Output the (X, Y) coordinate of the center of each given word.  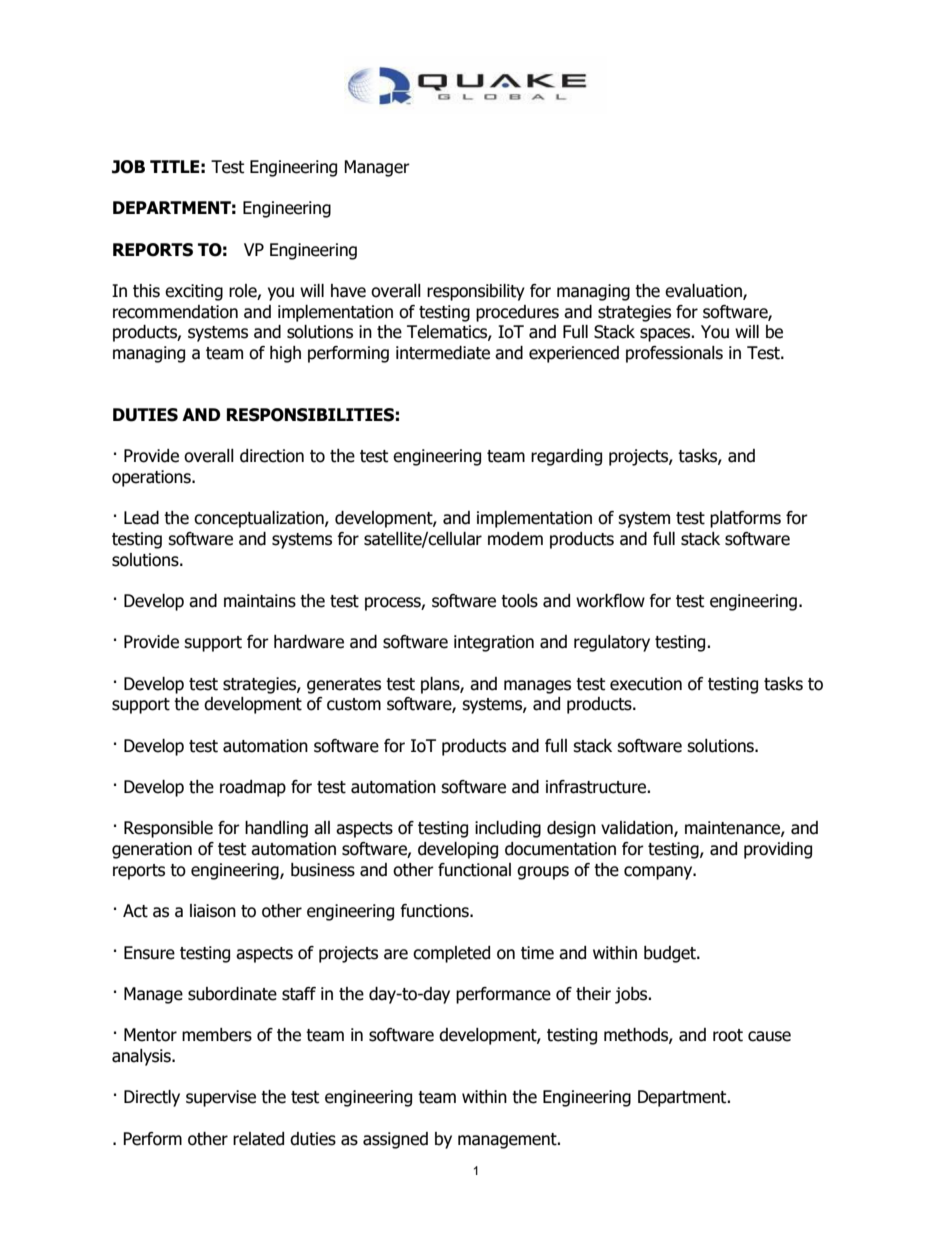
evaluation (704, 292)
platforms (745, 519)
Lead (141, 518)
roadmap (253, 788)
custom (354, 704)
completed (451, 954)
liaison (213, 911)
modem (515, 539)
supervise (221, 1098)
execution (646, 684)
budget (671, 954)
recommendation (175, 312)
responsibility (476, 292)
